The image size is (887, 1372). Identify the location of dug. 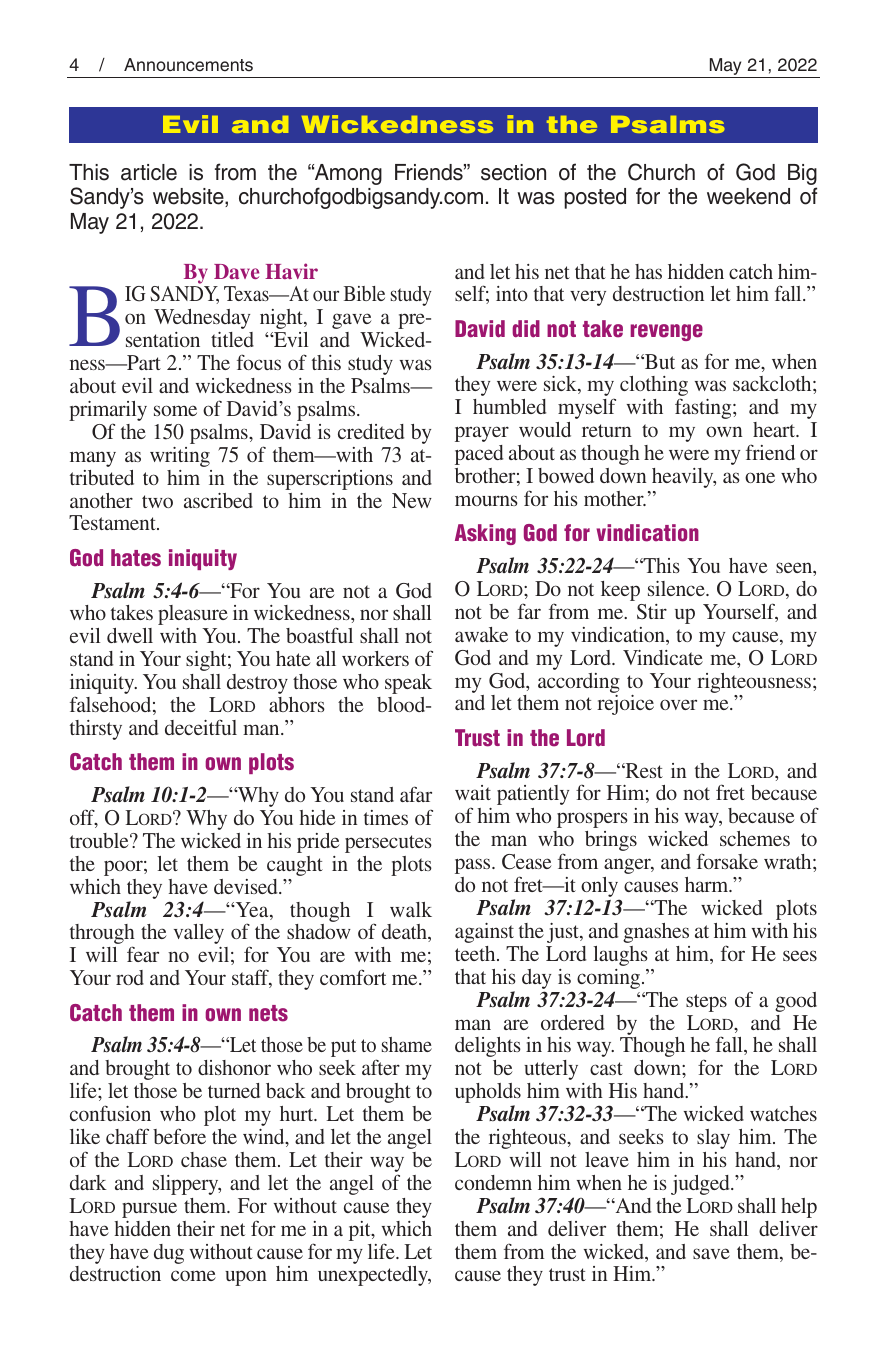
(169, 1254).
